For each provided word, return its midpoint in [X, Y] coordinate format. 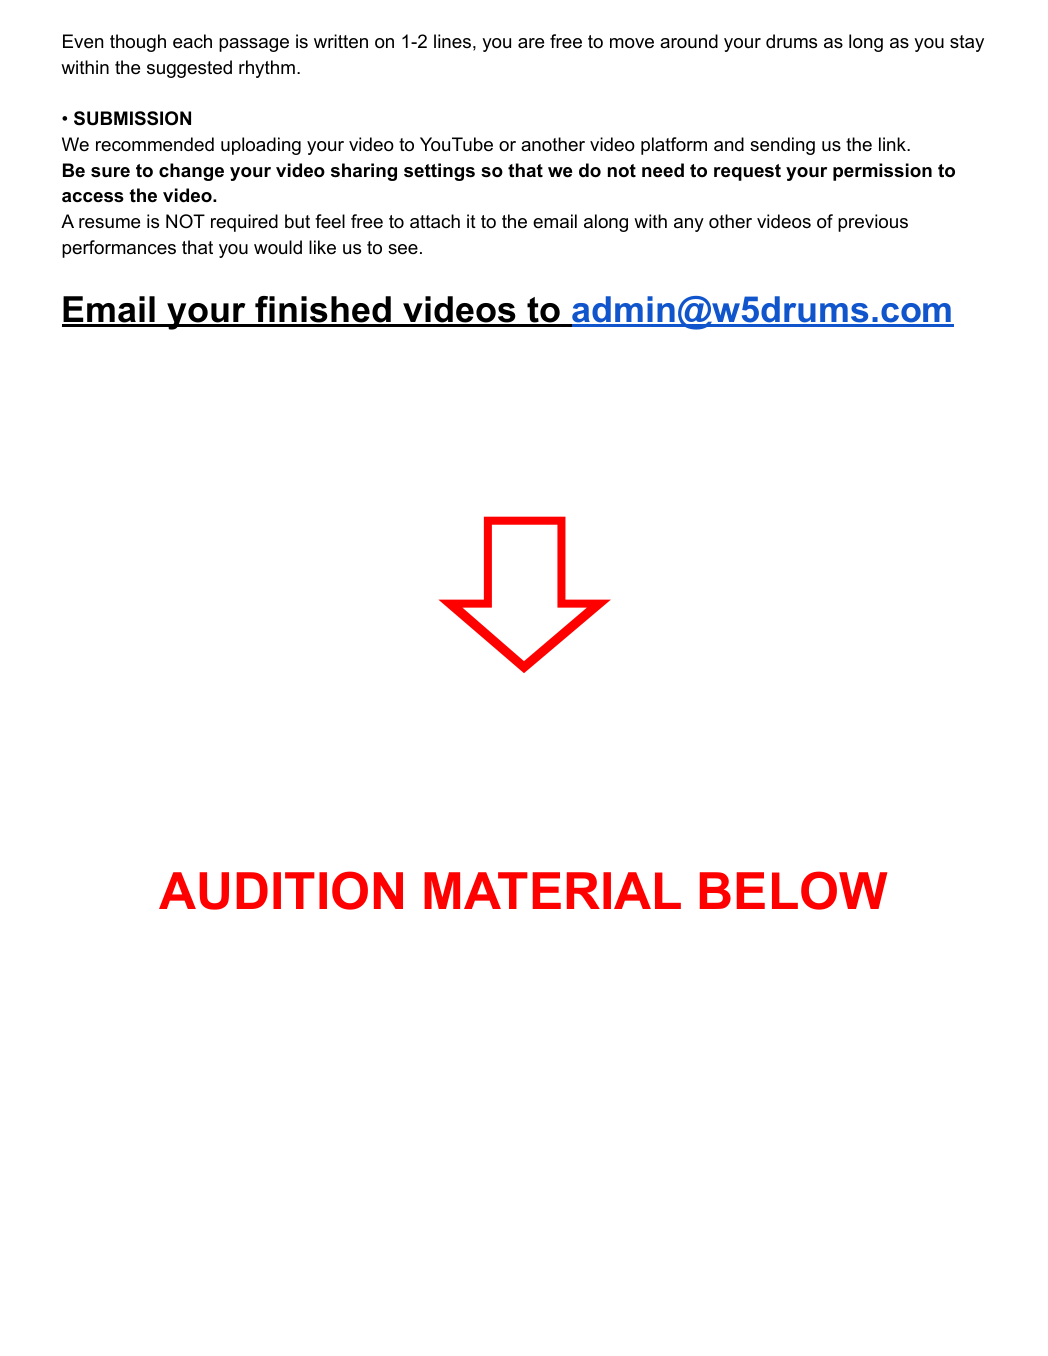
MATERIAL [552, 890]
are [531, 43]
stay [967, 43]
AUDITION [281, 890]
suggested [189, 69]
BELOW [793, 890]
